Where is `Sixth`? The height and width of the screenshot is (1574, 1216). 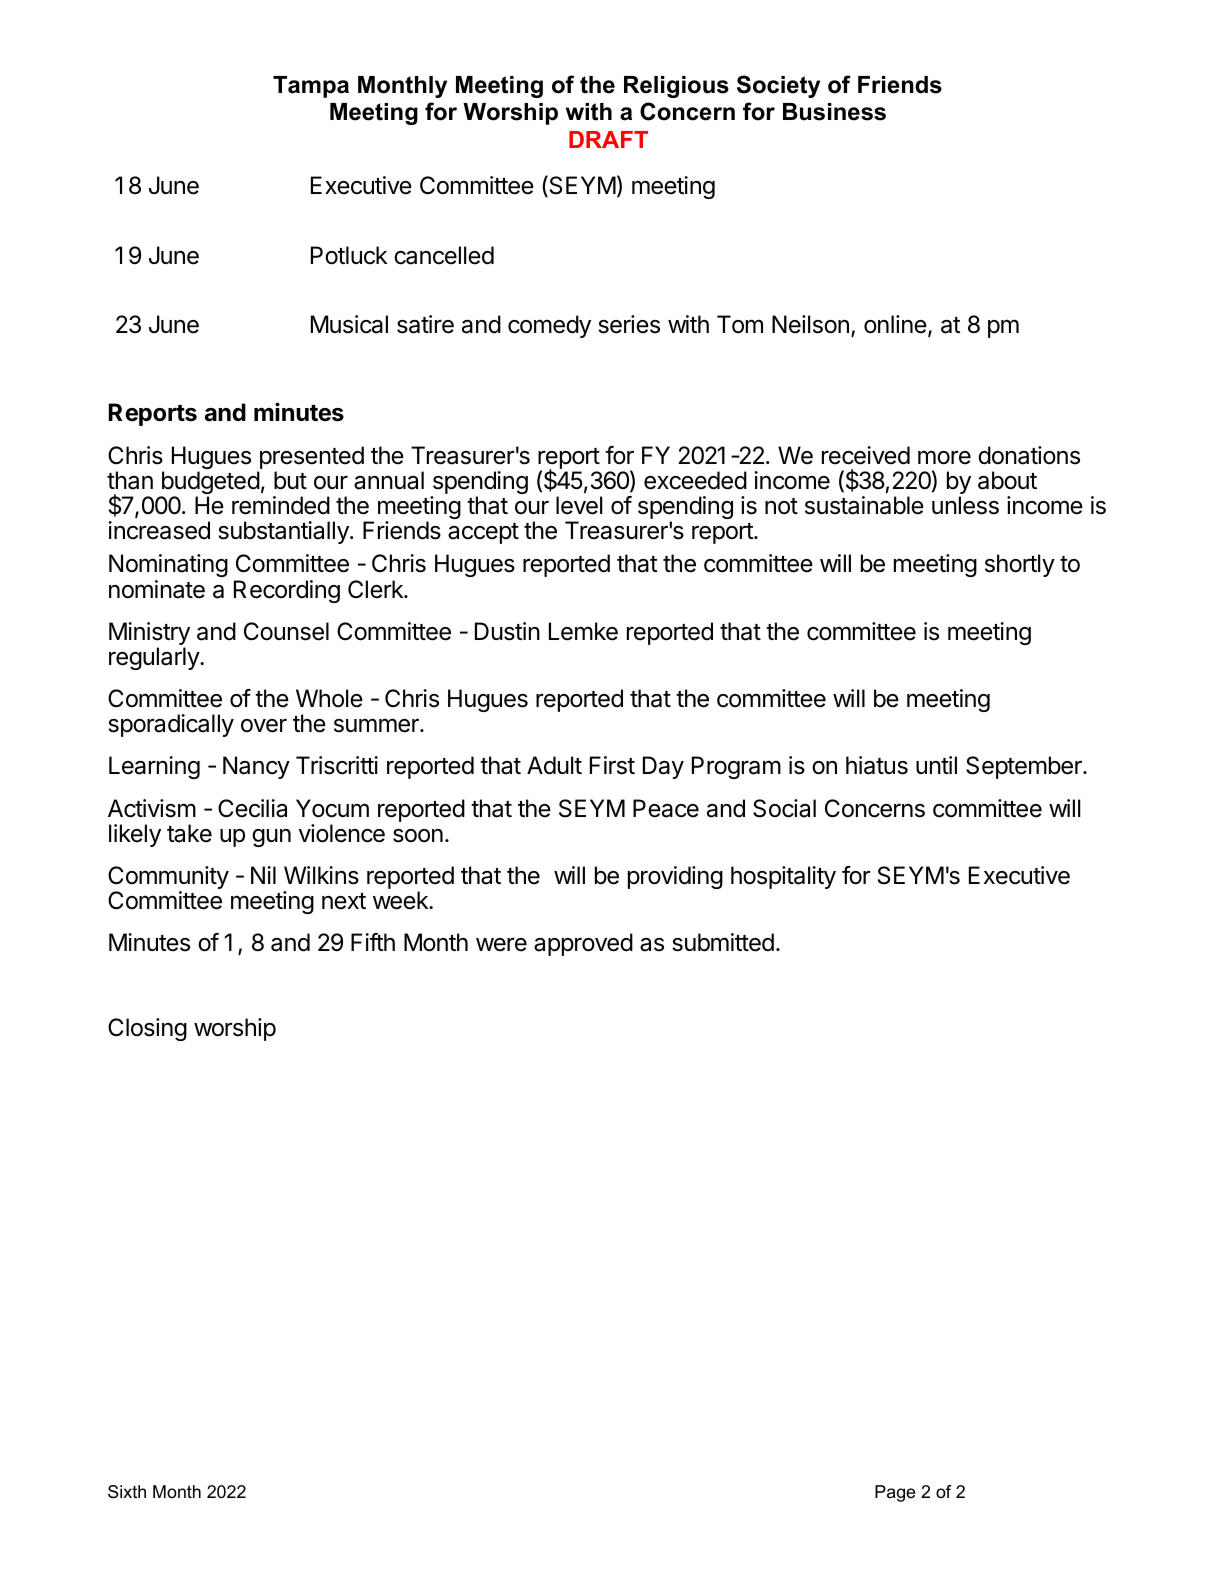 Sixth is located at coordinates (127, 1492).
